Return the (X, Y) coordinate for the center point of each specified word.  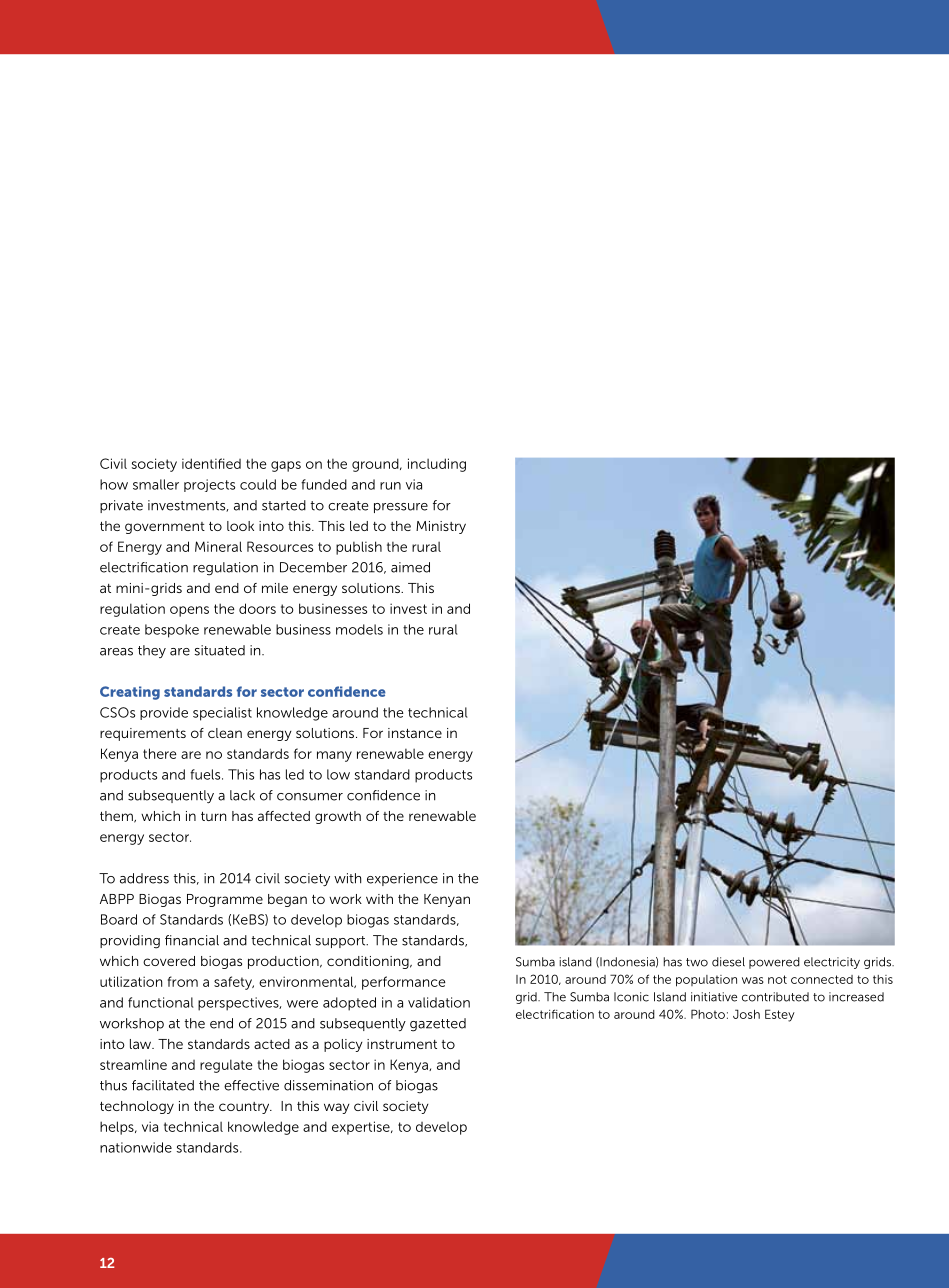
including (437, 465)
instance (415, 733)
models (359, 629)
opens (189, 611)
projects (209, 485)
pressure (401, 508)
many (334, 756)
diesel (728, 962)
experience (402, 879)
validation (439, 1002)
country (245, 1108)
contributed (775, 997)
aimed (410, 567)
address (144, 878)
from (183, 981)
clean (225, 733)
